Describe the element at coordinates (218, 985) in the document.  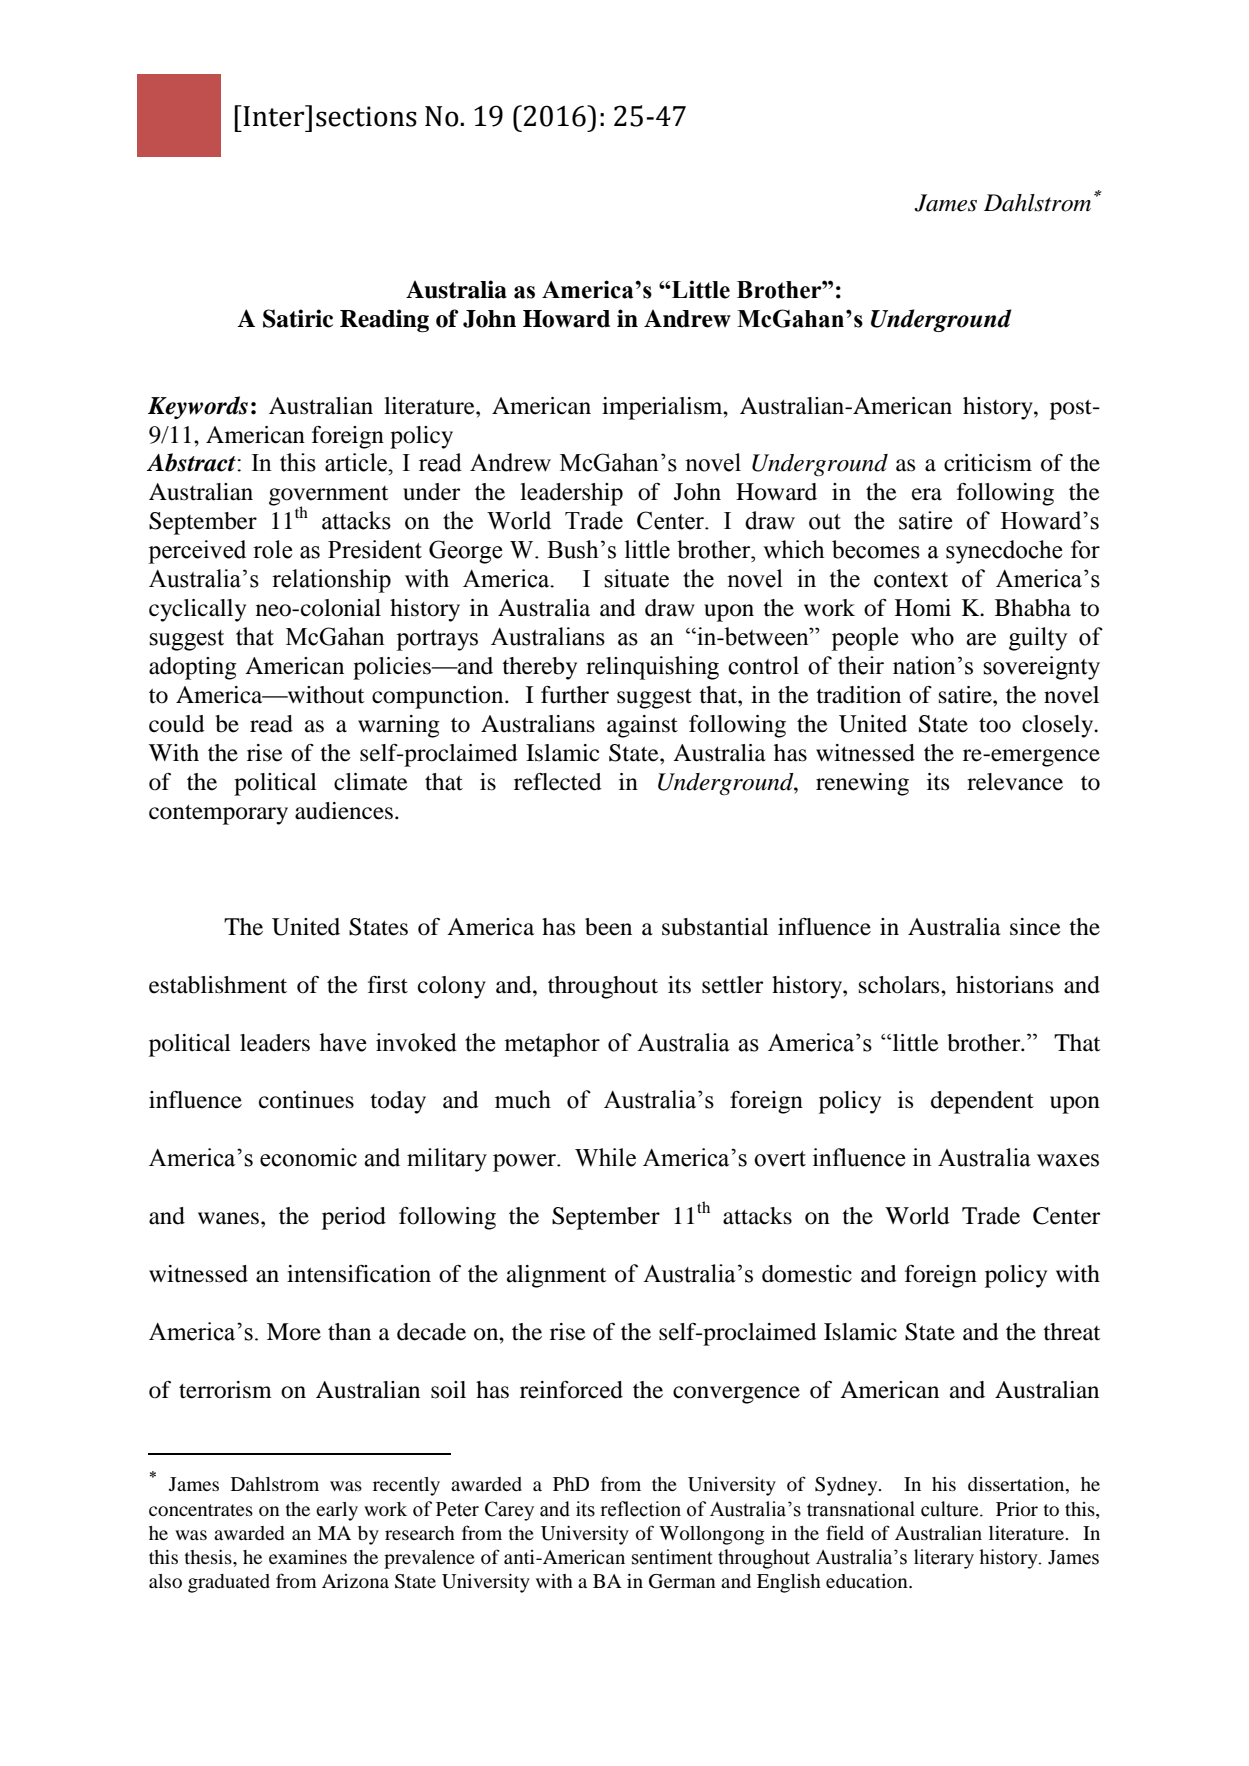
I see `establishment` at that location.
